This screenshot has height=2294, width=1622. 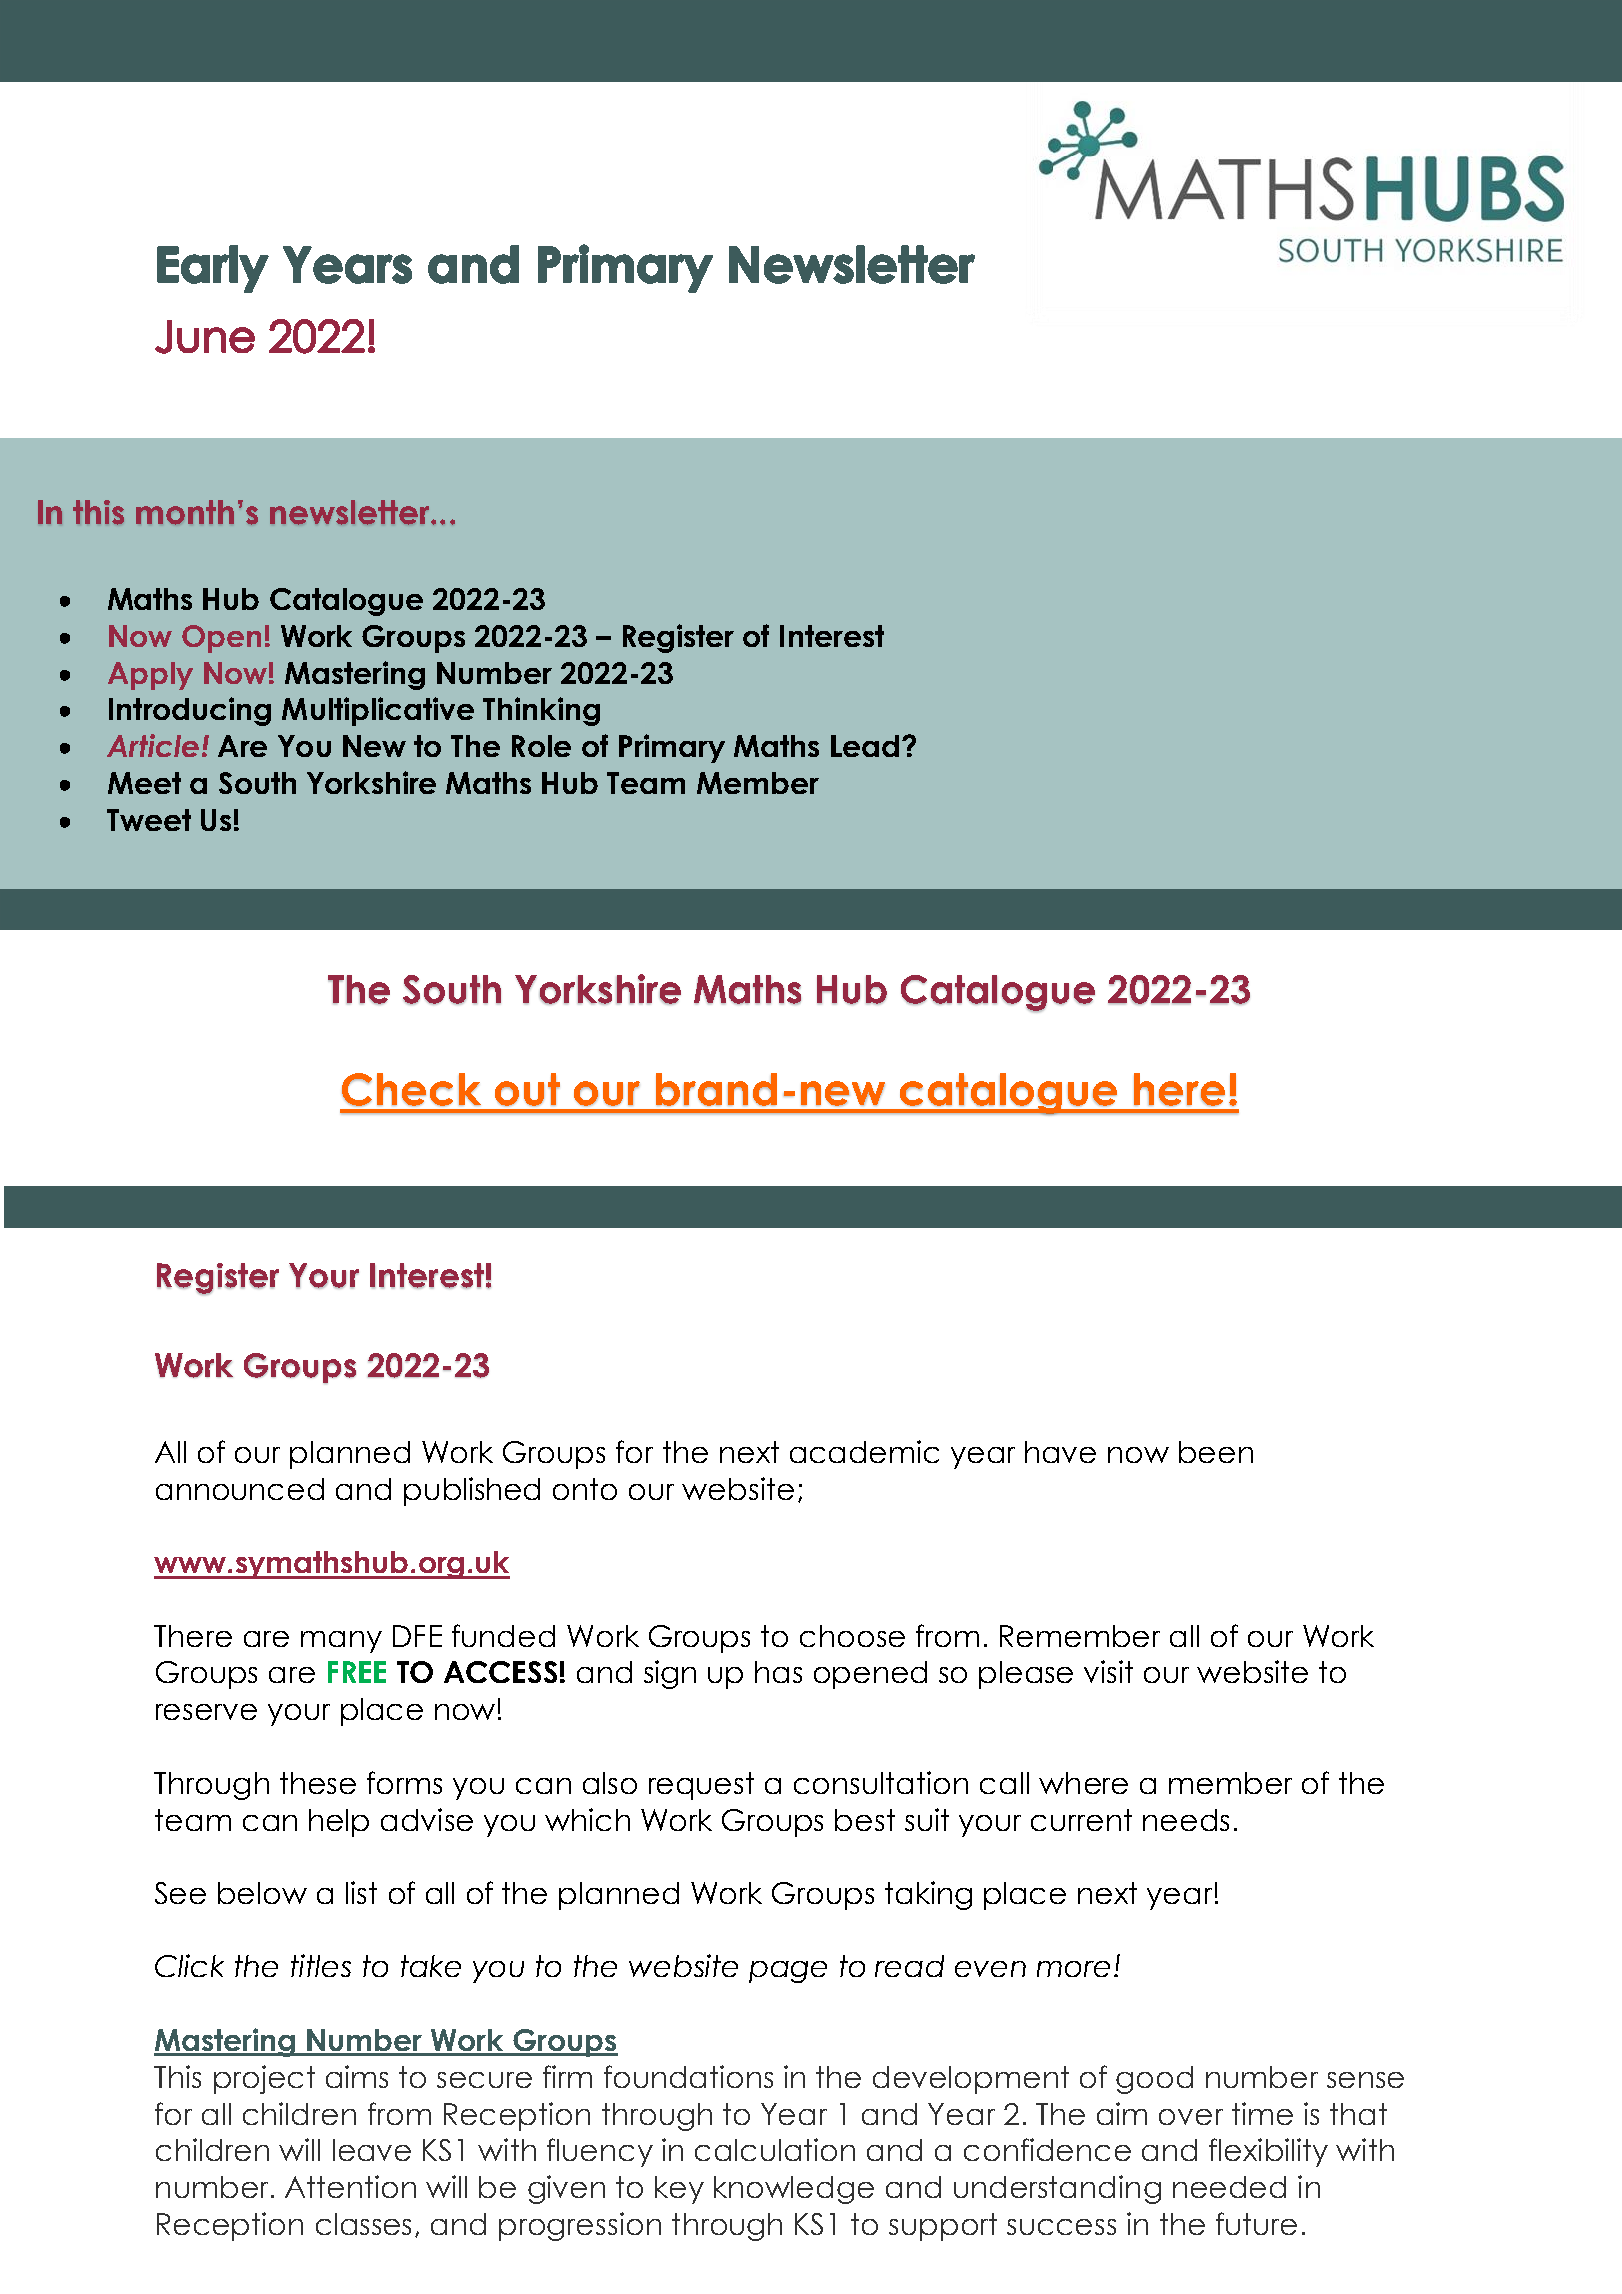 What do you see at coordinates (1060, 1452) in the screenshot?
I see `have` at bounding box center [1060, 1452].
